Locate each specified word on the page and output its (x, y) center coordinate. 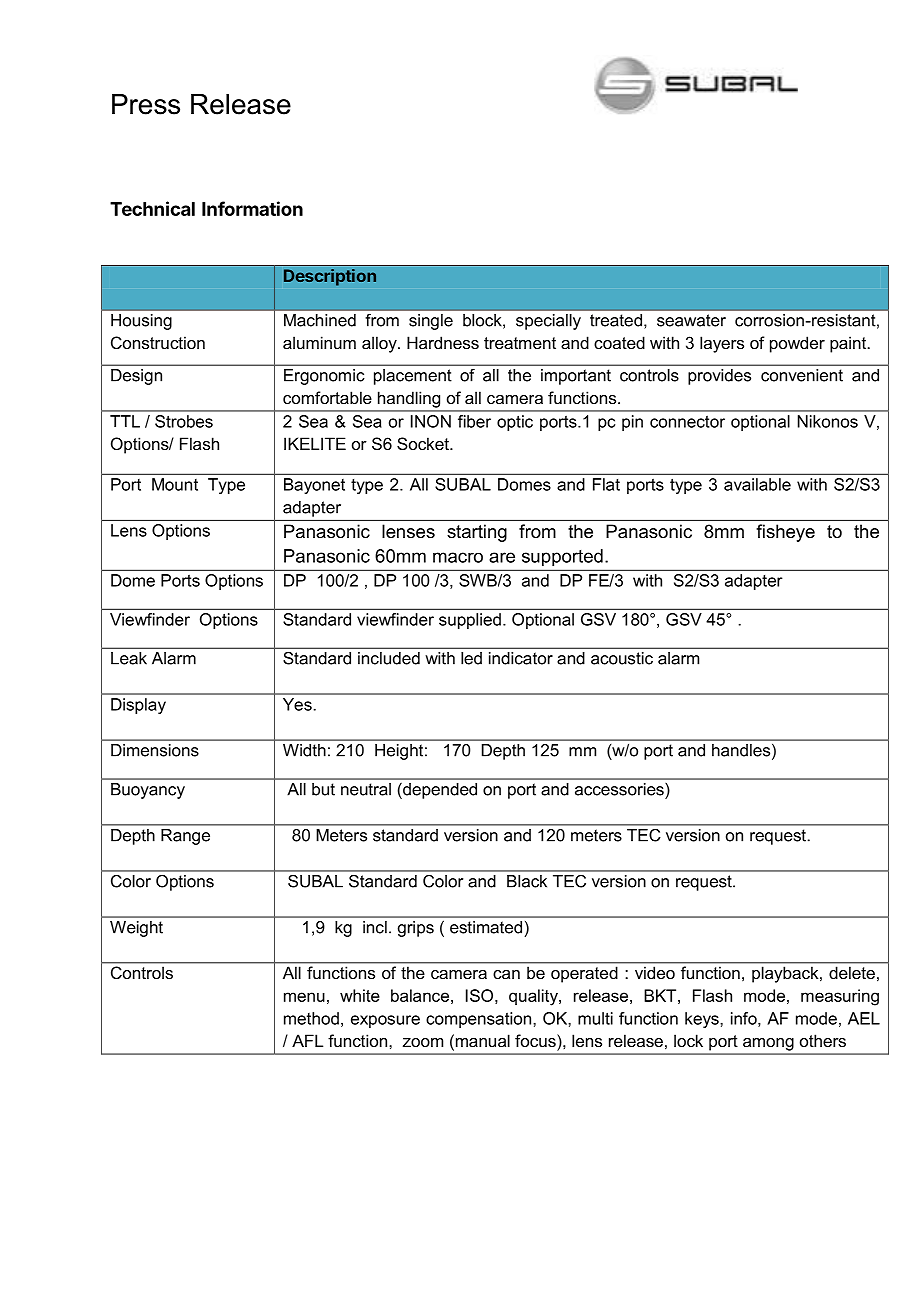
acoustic (622, 658)
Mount (175, 484)
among (768, 1044)
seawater (691, 320)
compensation (478, 1020)
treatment (520, 343)
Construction (158, 342)
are (502, 557)
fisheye (785, 533)
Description (330, 277)
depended (439, 791)
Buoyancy (148, 791)
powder (797, 344)
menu (304, 997)
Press (146, 104)
